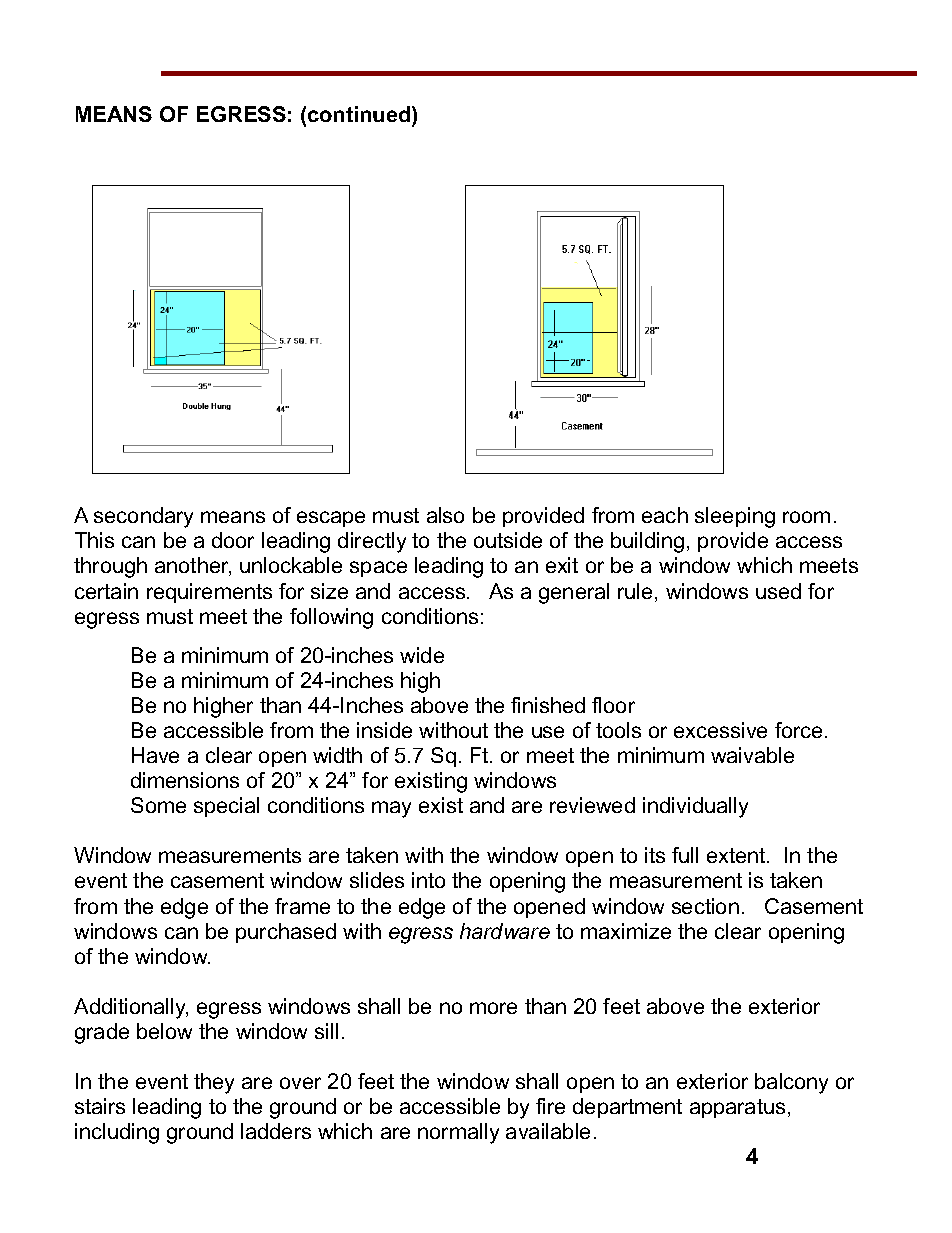 The height and width of the page is (1233, 952). What do you see at coordinates (458, 1133) in the page?
I see `normally` at bounding box center [458, 1133].
